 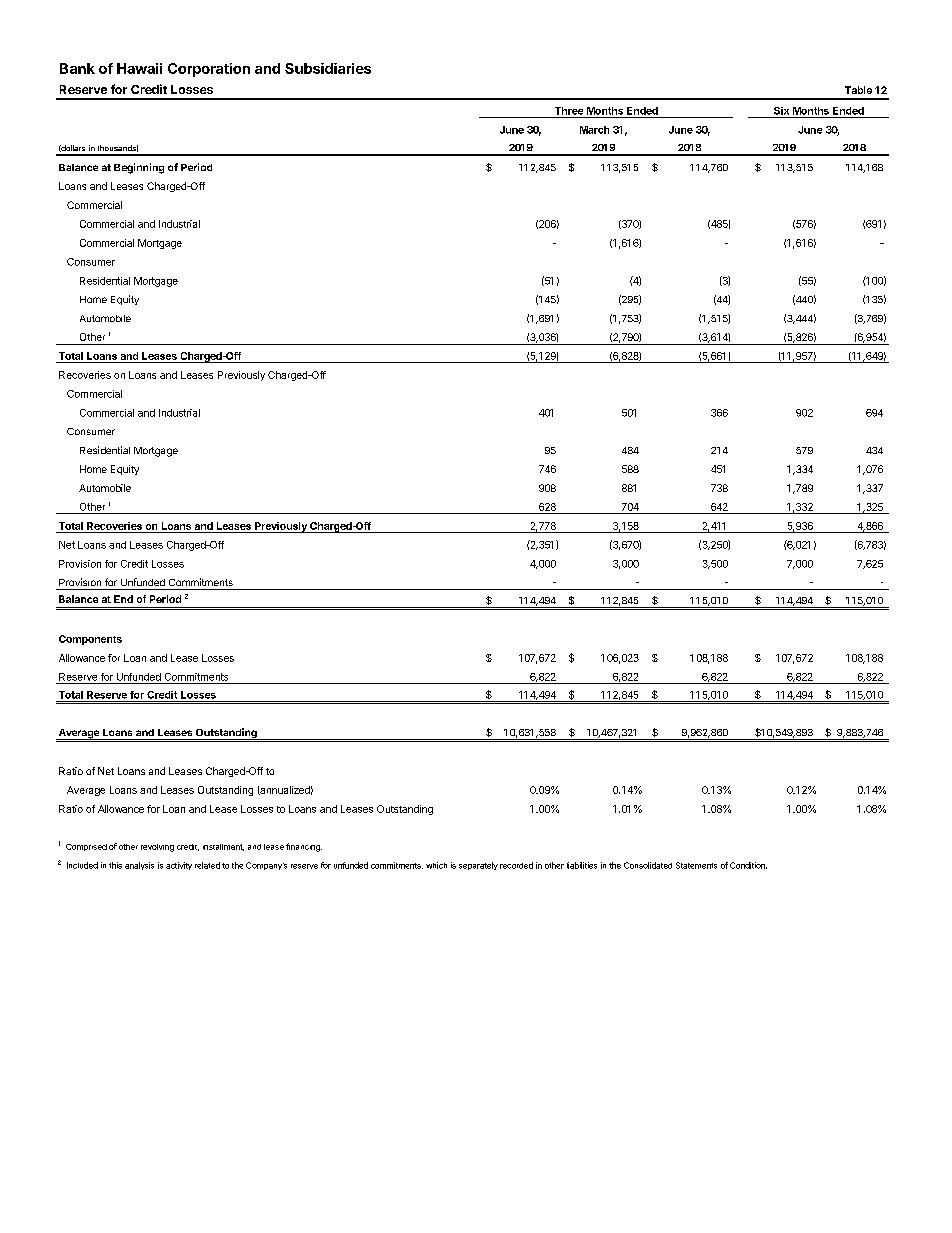 I want to click on Components, so click(x=90, y=640).
